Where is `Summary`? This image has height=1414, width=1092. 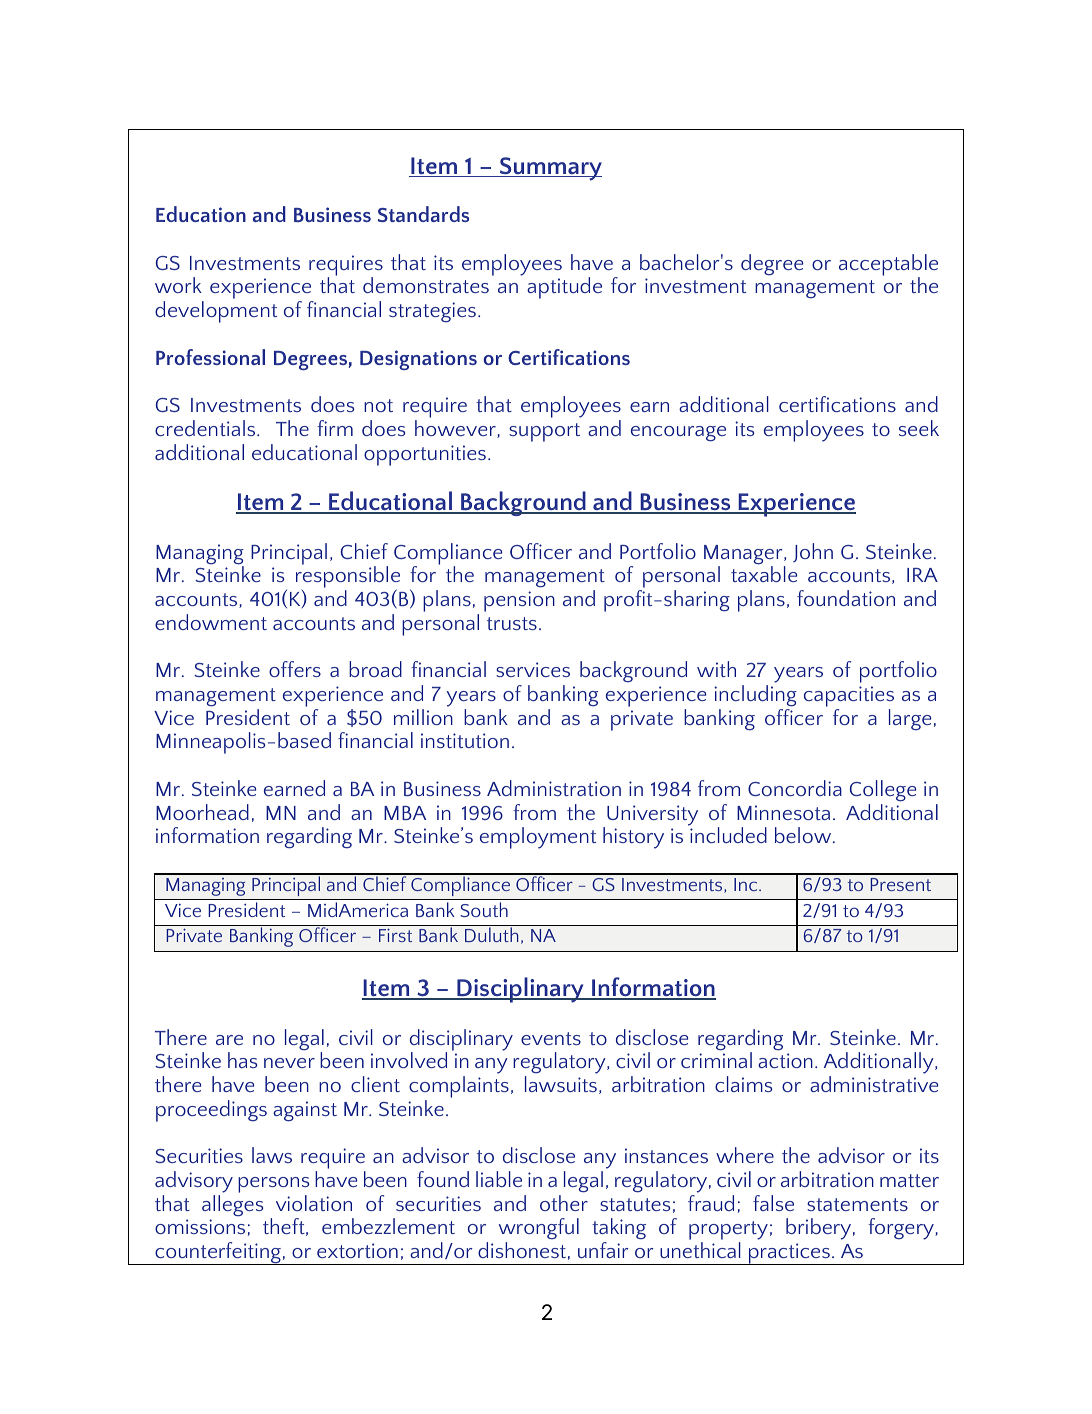
Summary is located at coordinates (549, 169).
